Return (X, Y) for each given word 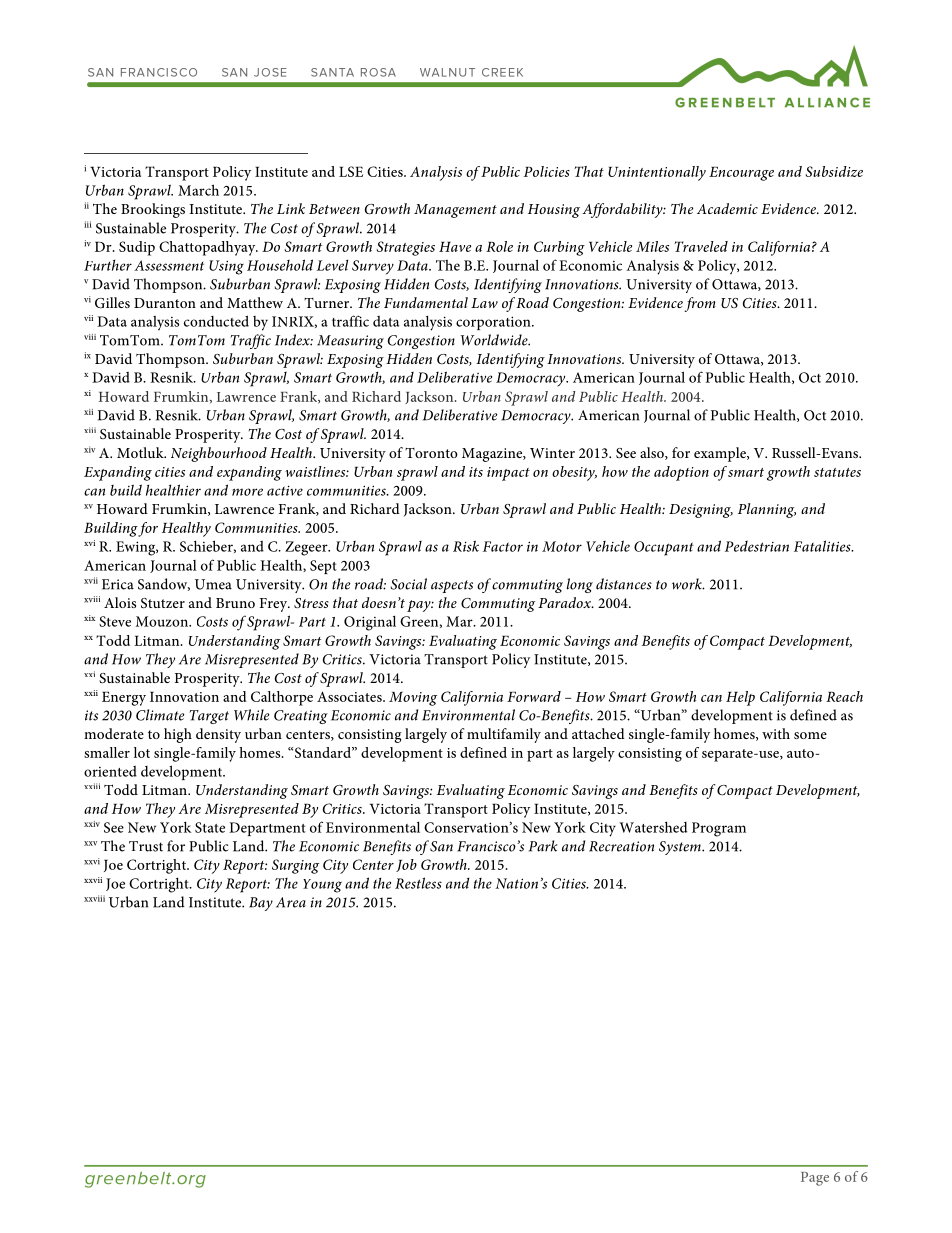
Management (455, 211)
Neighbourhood (219, 454)
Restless (418, 883)
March (198, 190)
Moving (413, 699)
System (681, 848)
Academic (727, 208)
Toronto (431, 453)
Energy (124, 698)
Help (740, 698)
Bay (261, 904)
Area (291, 902)
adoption (681, 473)
